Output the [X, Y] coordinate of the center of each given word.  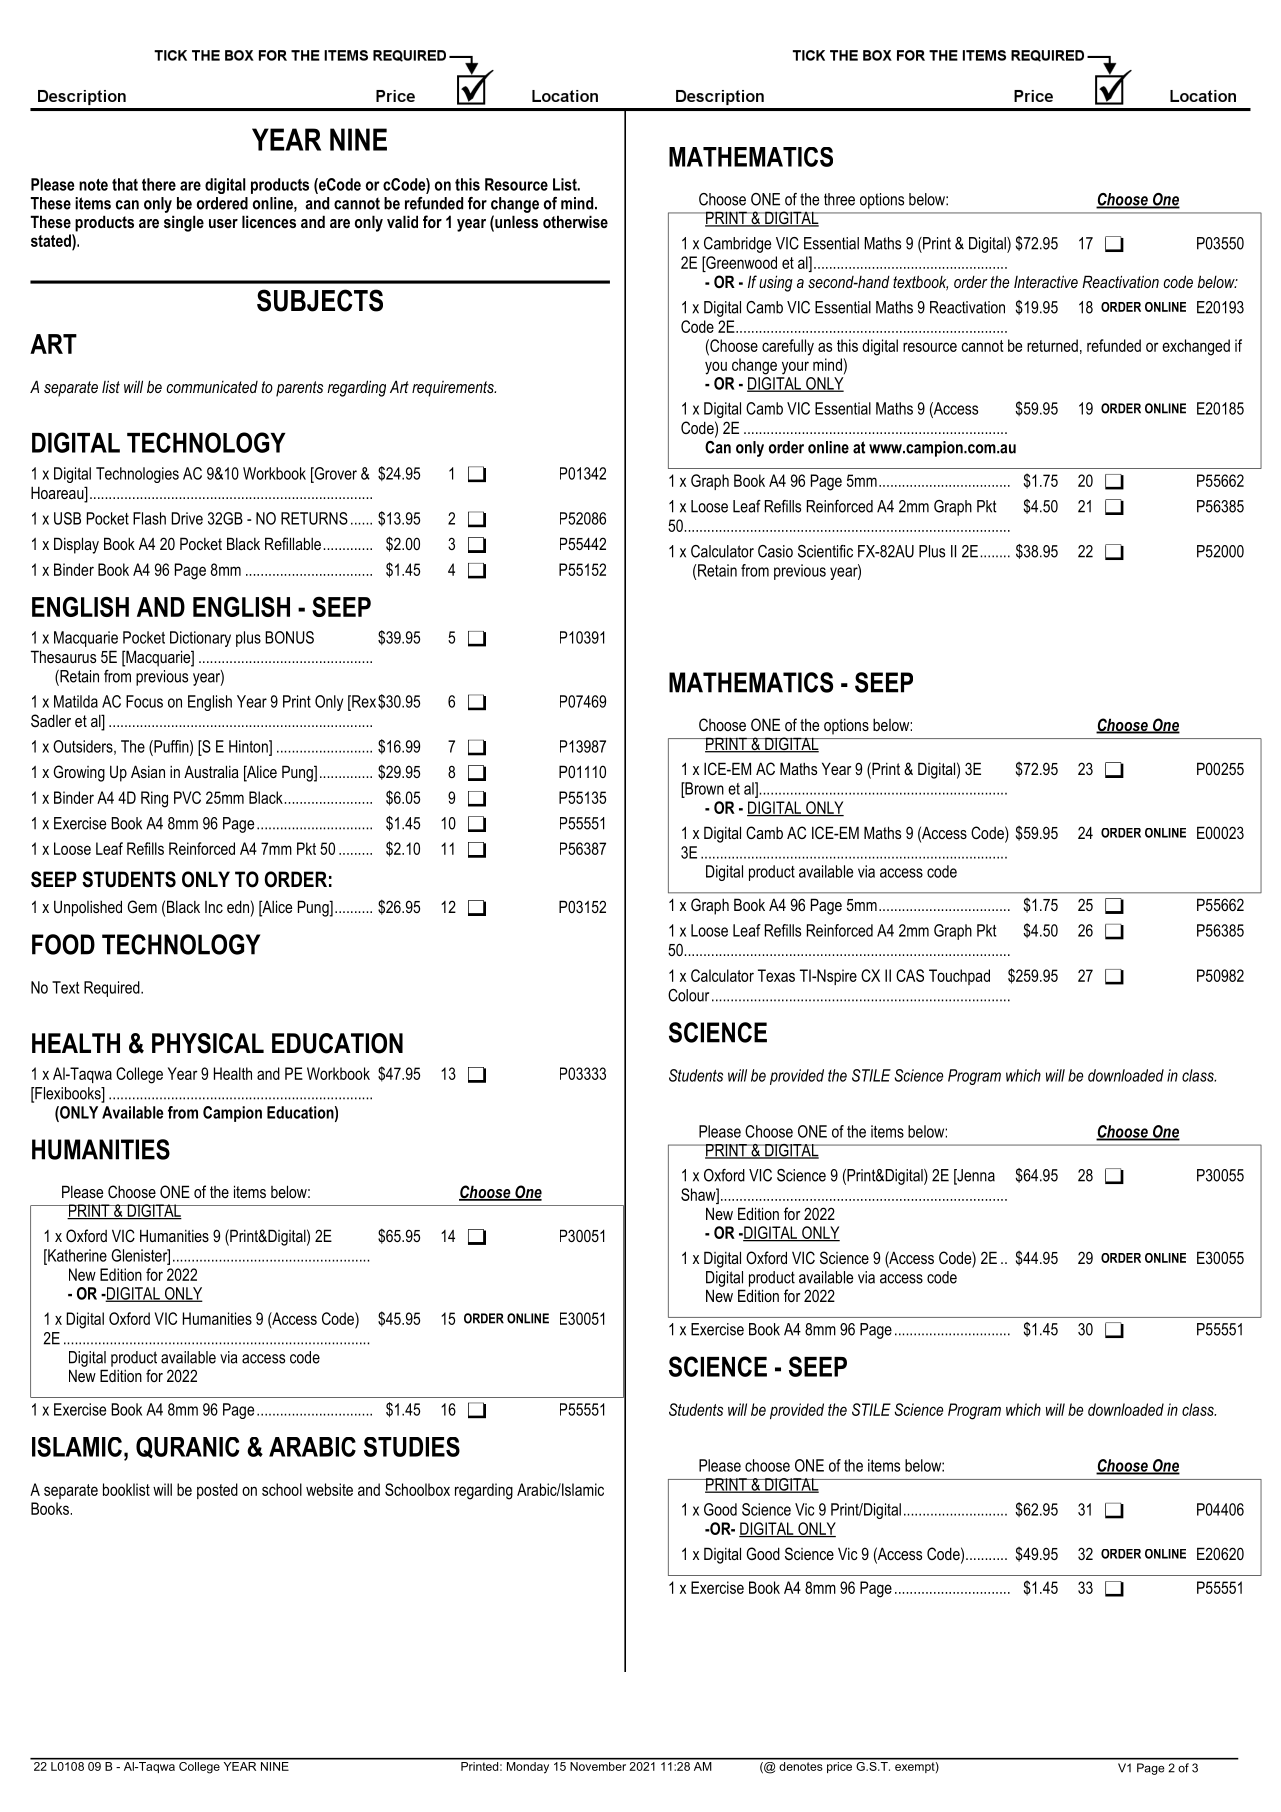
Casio [775, 551]
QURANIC [187, 1448]
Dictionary [200, 639]
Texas [776, 975]
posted [217, 1491]
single [184, 223]
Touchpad [959, 977]
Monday [528, 1766]
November [598, 1765]
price [840, 1766]
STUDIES [412, 1447]
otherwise [575, 221]
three [839, 199]
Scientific [825, 551]
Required [113, 989]
